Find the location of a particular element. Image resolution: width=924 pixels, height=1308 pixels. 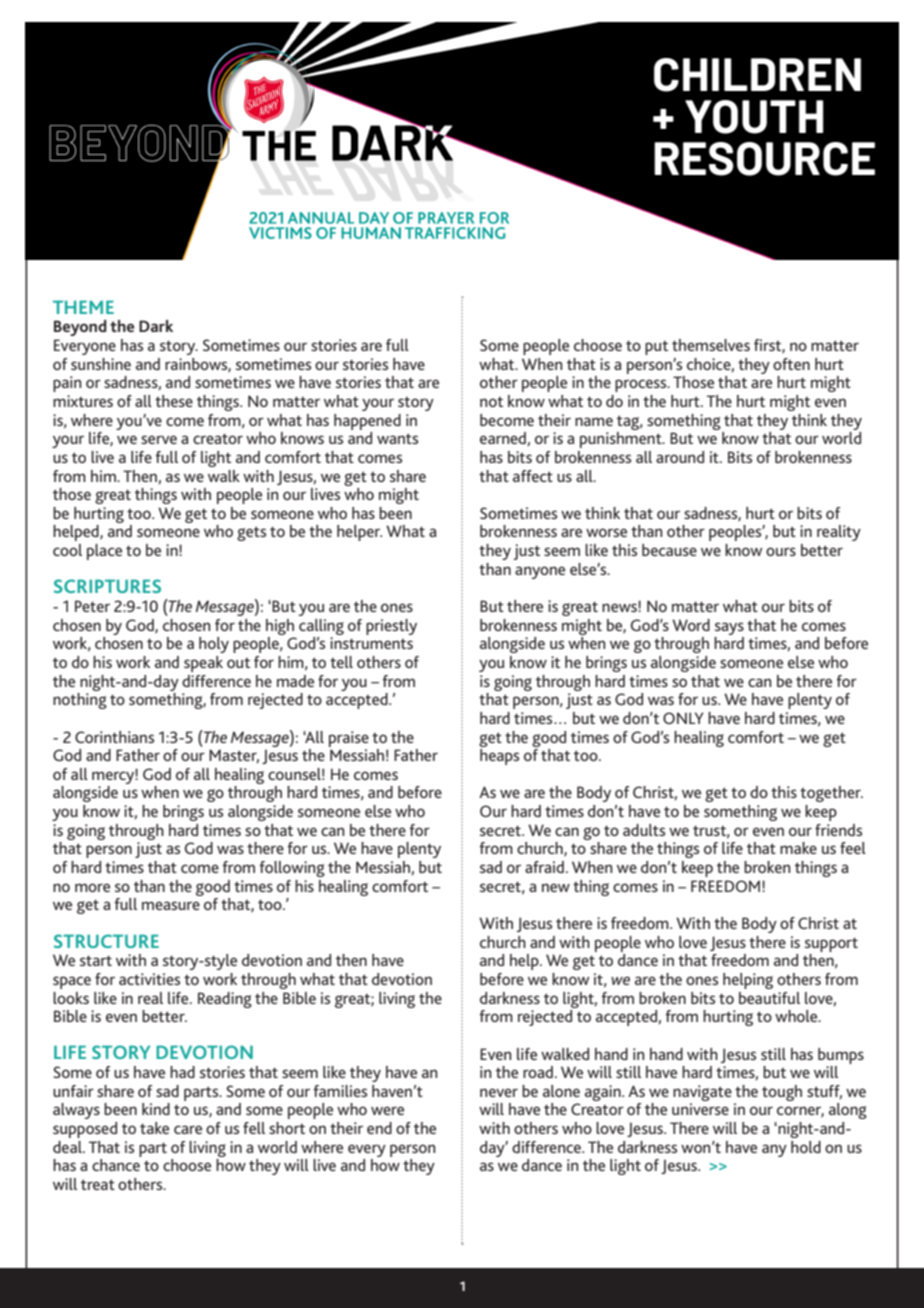

activities is located at coordinates (149, 979).
